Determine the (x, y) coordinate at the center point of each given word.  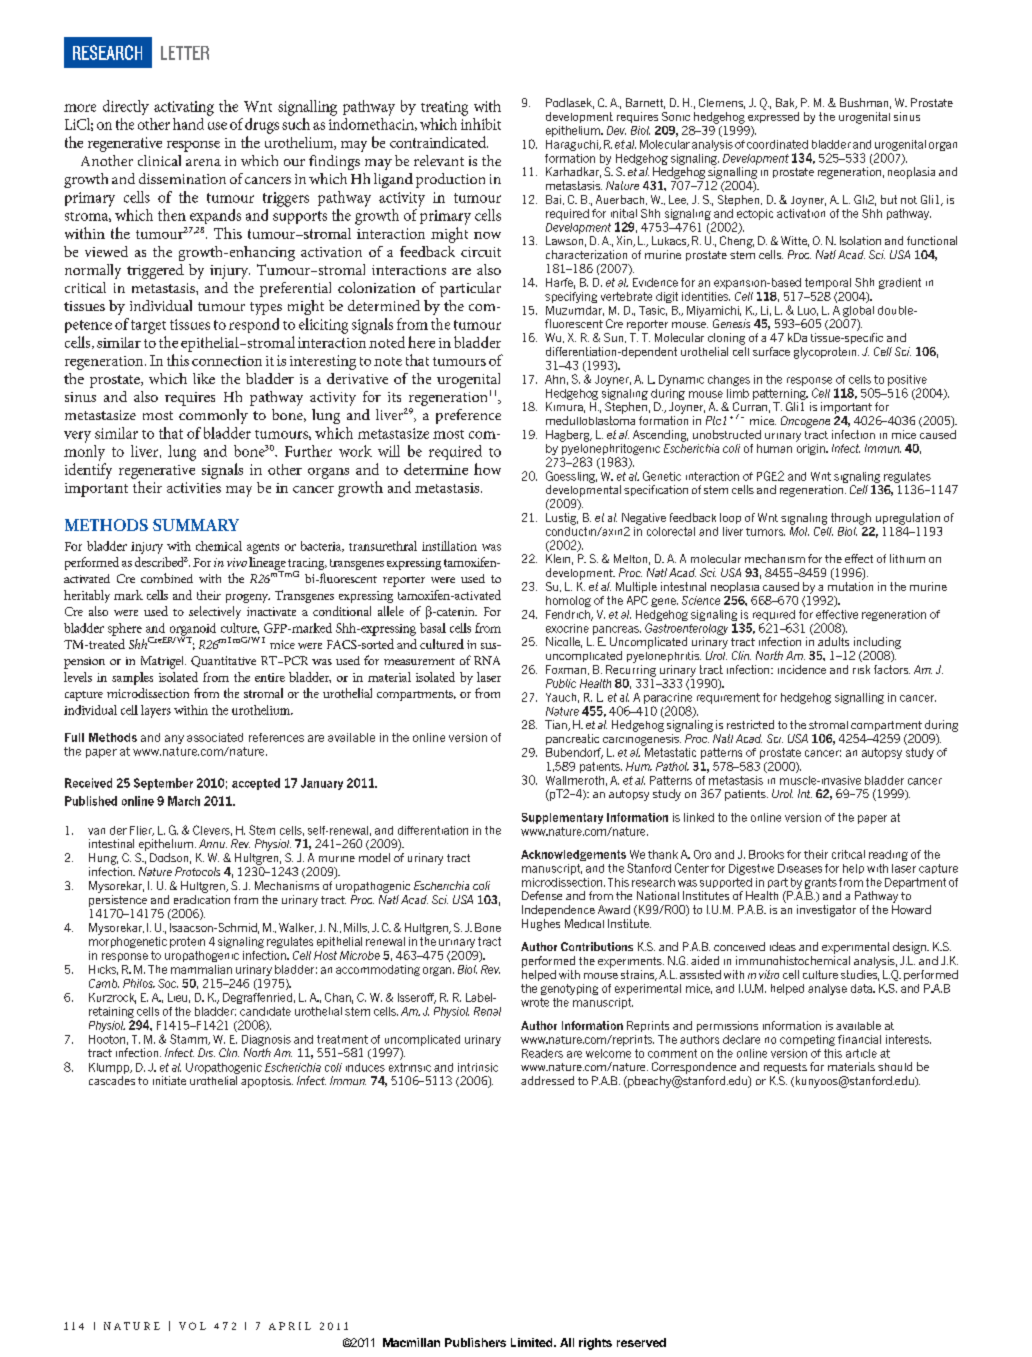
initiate (169, 1080)
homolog (568, 601)
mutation (850, 586)
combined (167, 578)
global (858, 311)
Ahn (555, 379)
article (861, 1053)
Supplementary (562, 818)
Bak (786, 103)
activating (184, 108)
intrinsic (478, 1067)
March (184, 801)
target (148, 327)
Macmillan (411, 1342)
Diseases (800, 868)
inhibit (481, 124)
